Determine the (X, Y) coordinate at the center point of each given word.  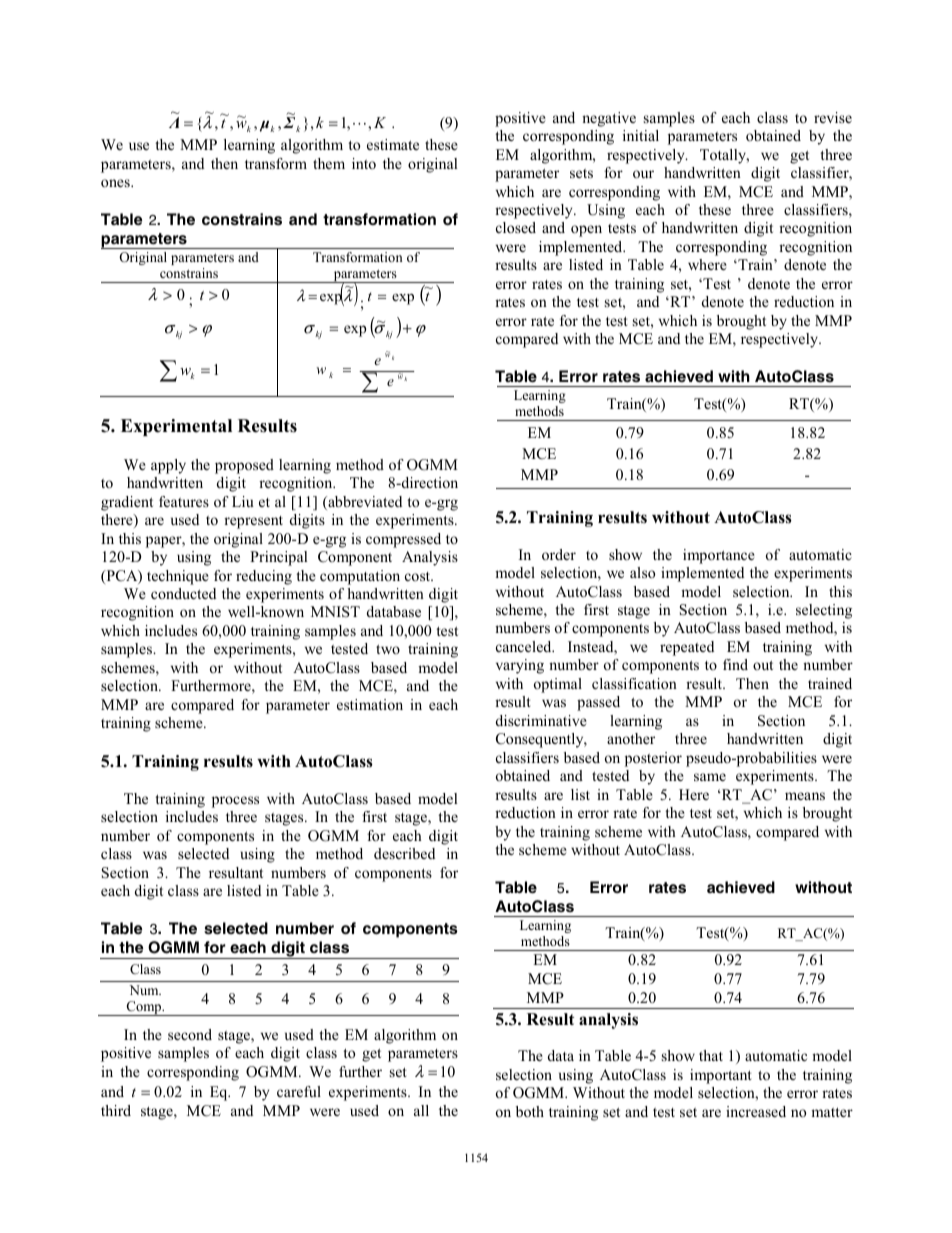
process (235, 802)
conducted (183, 593)
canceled (525, 646)
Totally (724, 156)
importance (719, 556)
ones (116, 183)
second (190, 1034)
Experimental (176, 427)
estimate (393, 144)
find (735, 664)
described (404, 853)
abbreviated (364, 503)
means (805, 796)
